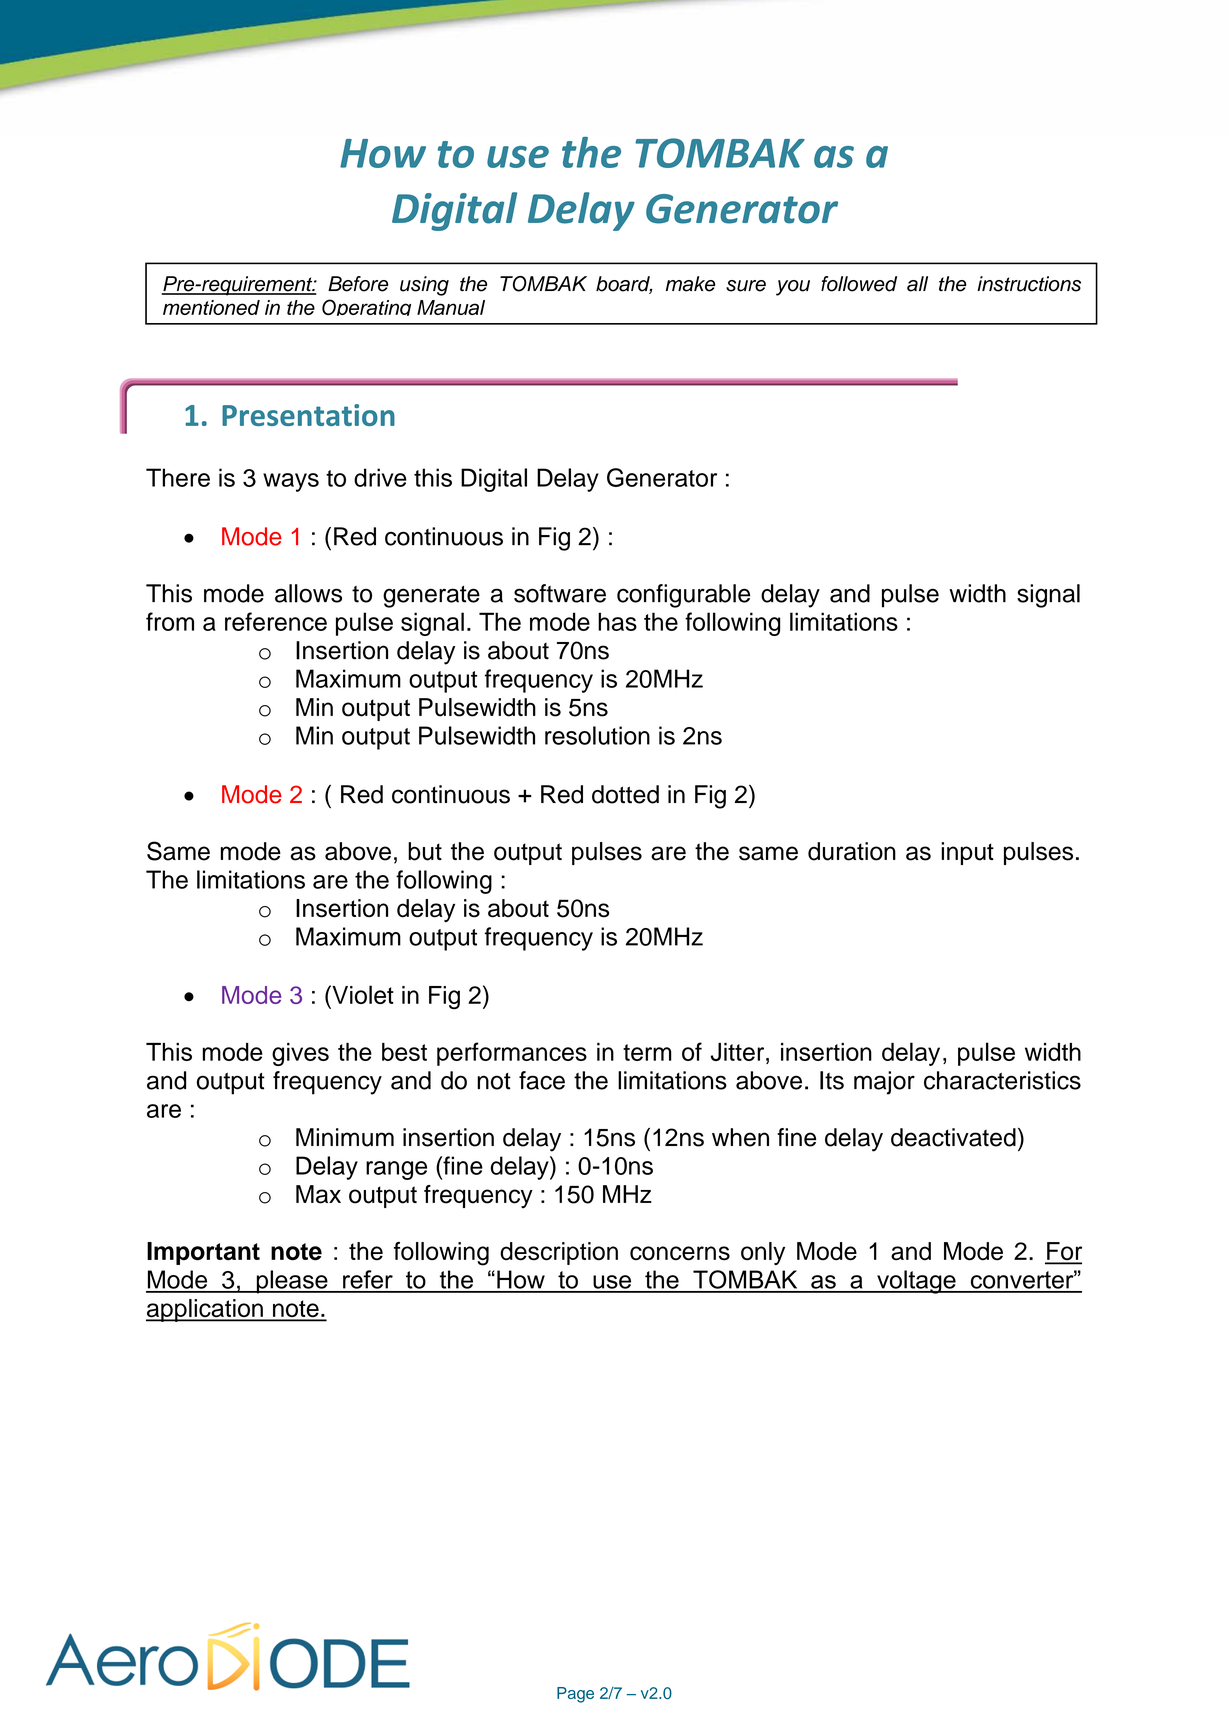  I want to click on voltage, so click(916, 1282).
